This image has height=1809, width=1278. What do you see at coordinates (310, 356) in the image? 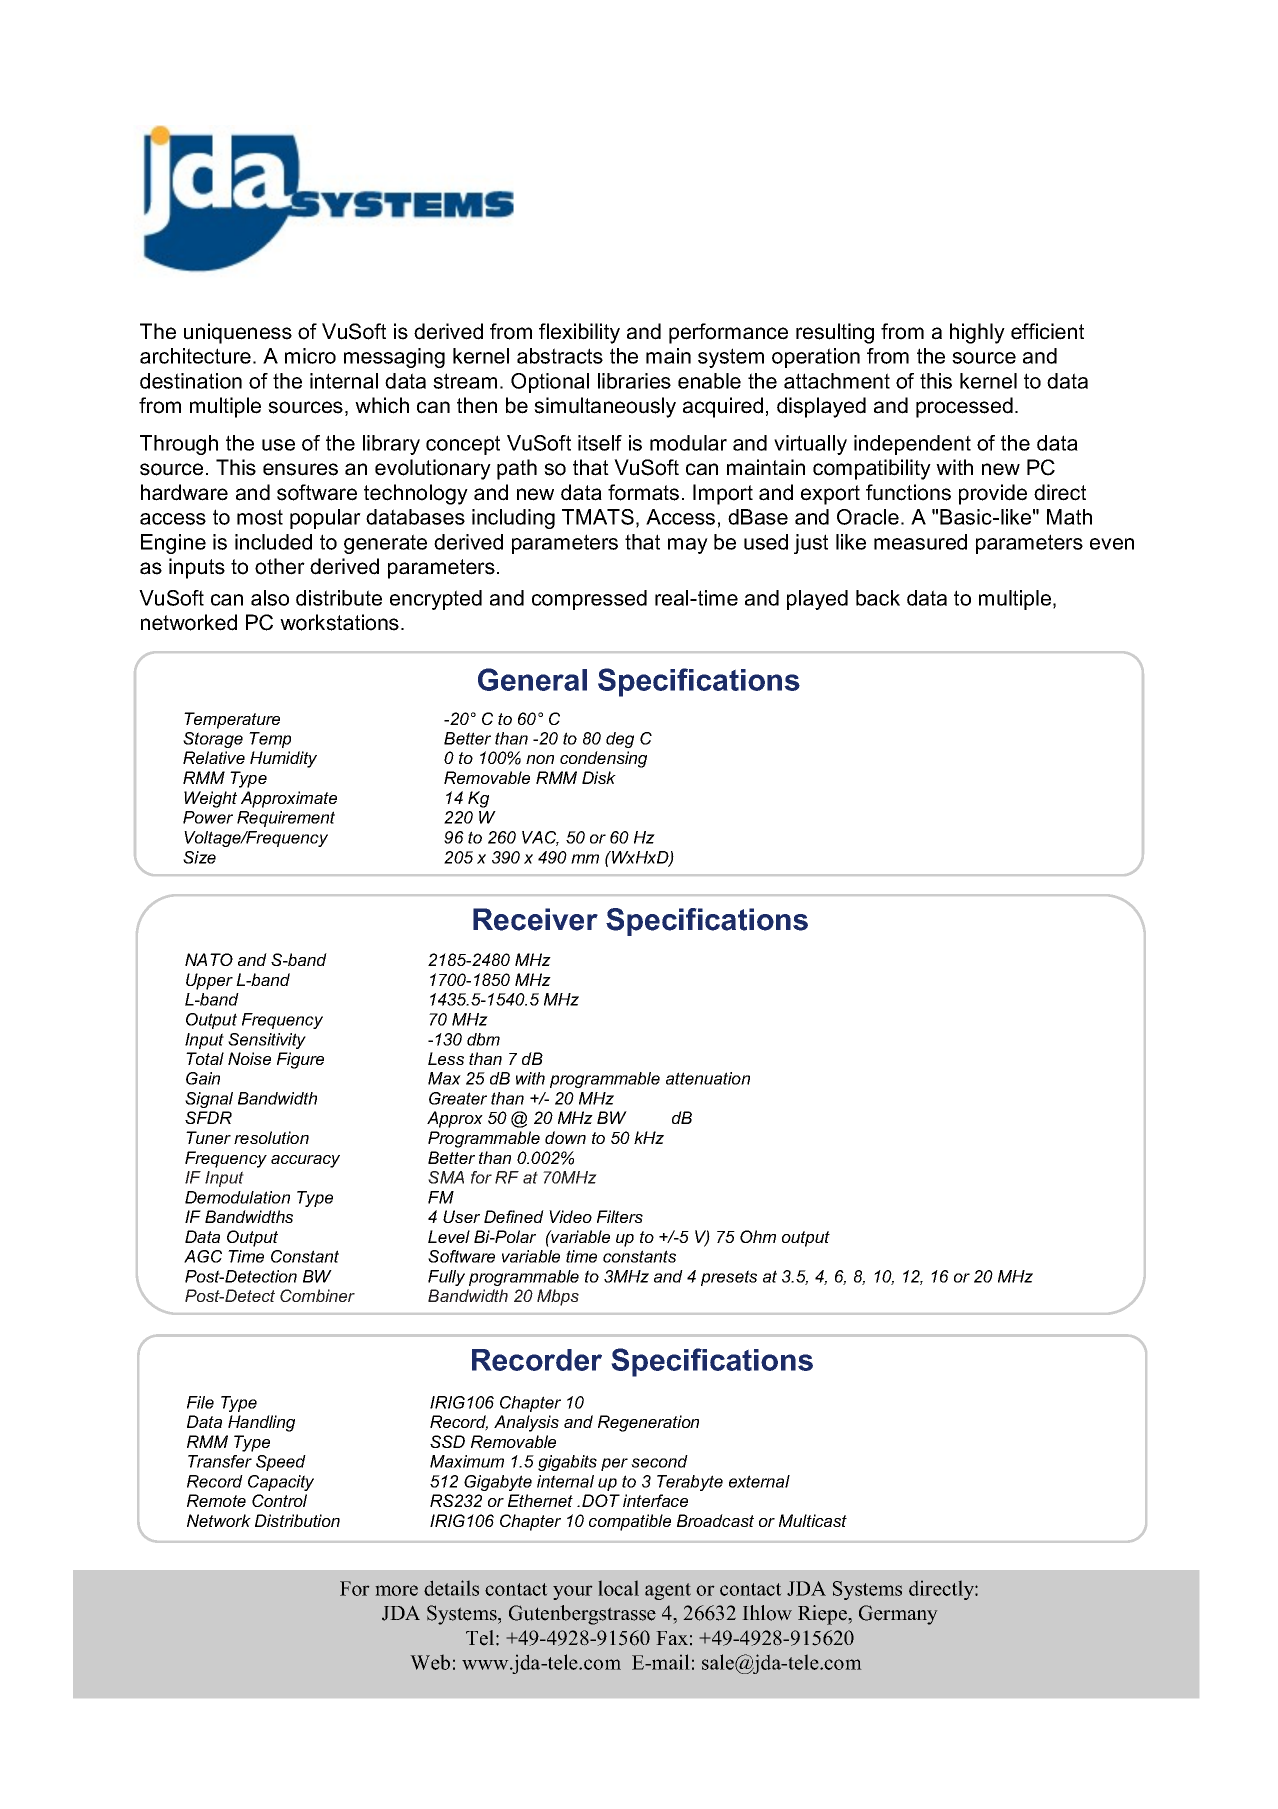
I see `micro` at bounding box center [310, 356].
